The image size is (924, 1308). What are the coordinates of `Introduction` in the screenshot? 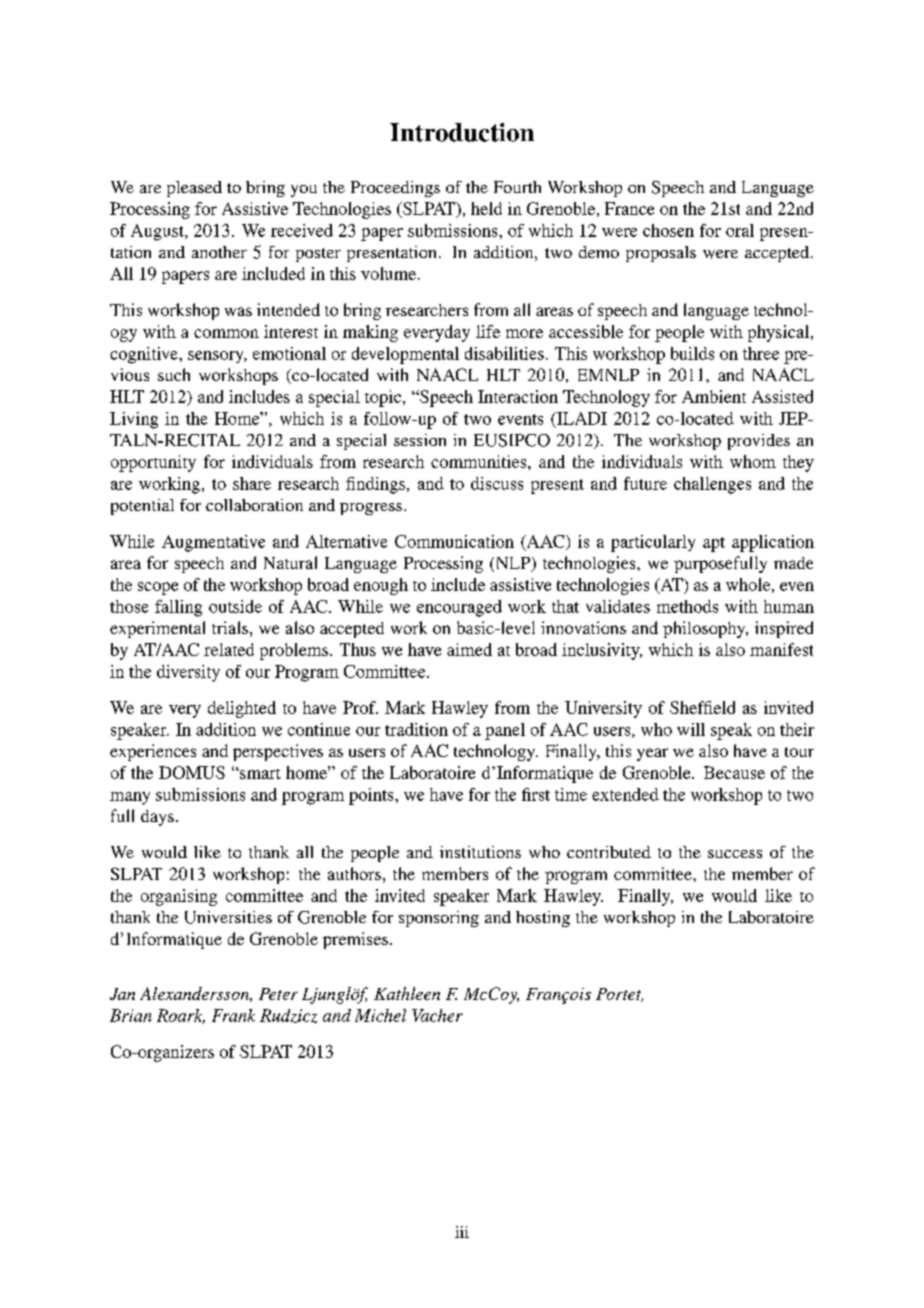 It's located at (462, 132).
